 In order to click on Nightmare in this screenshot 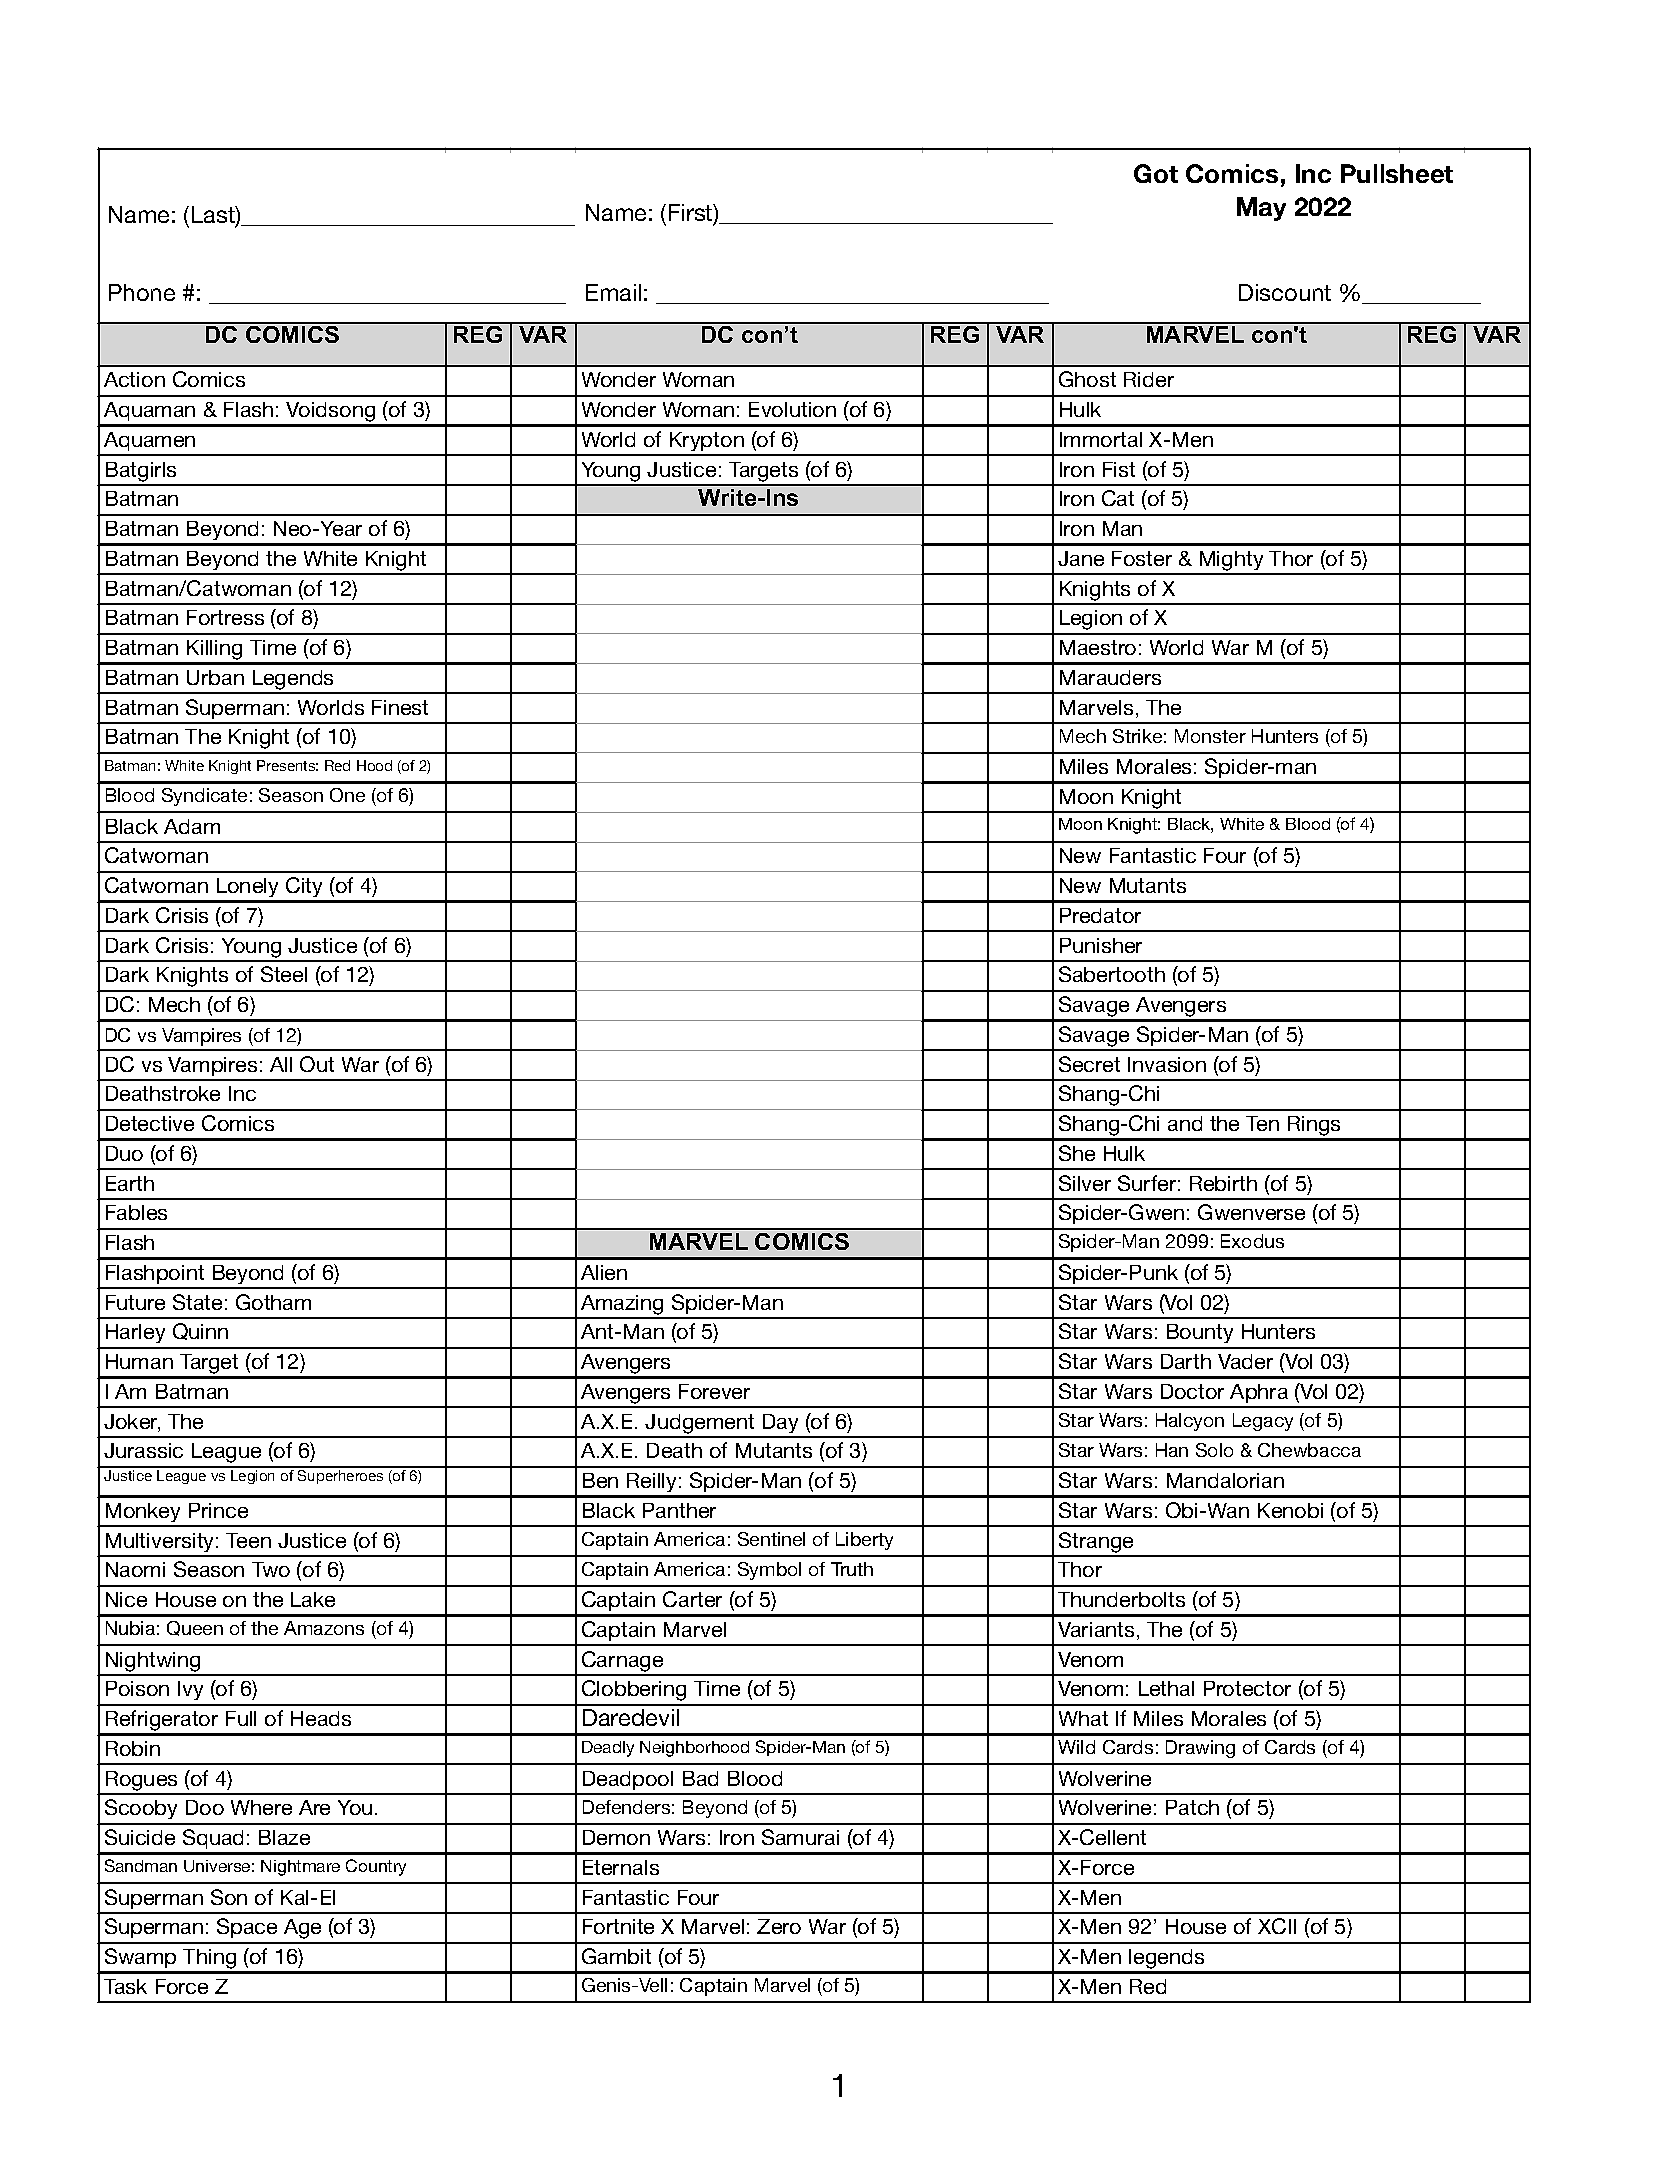, I will do `click(300, 1868)`.
